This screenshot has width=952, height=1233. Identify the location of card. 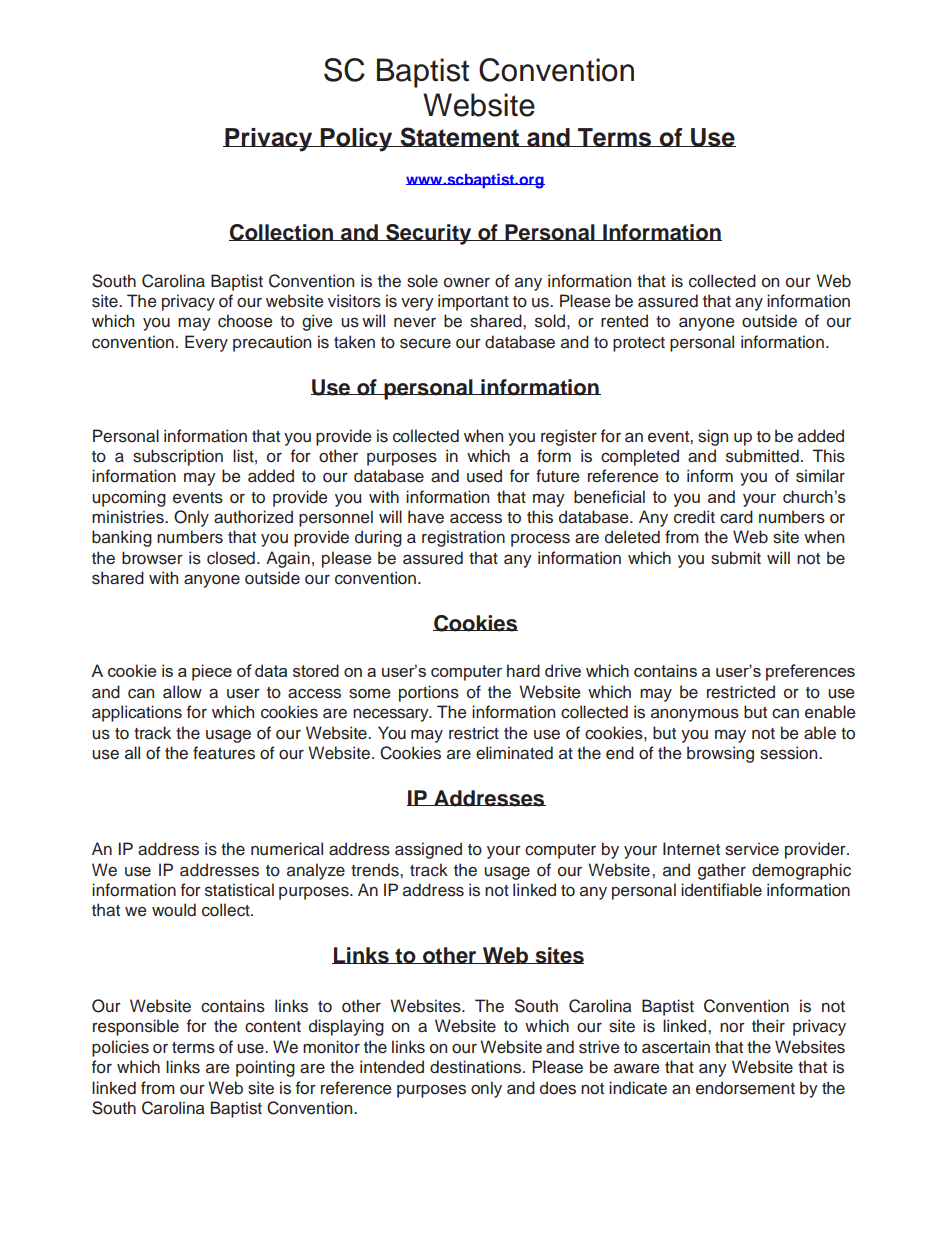
(736, 517).
